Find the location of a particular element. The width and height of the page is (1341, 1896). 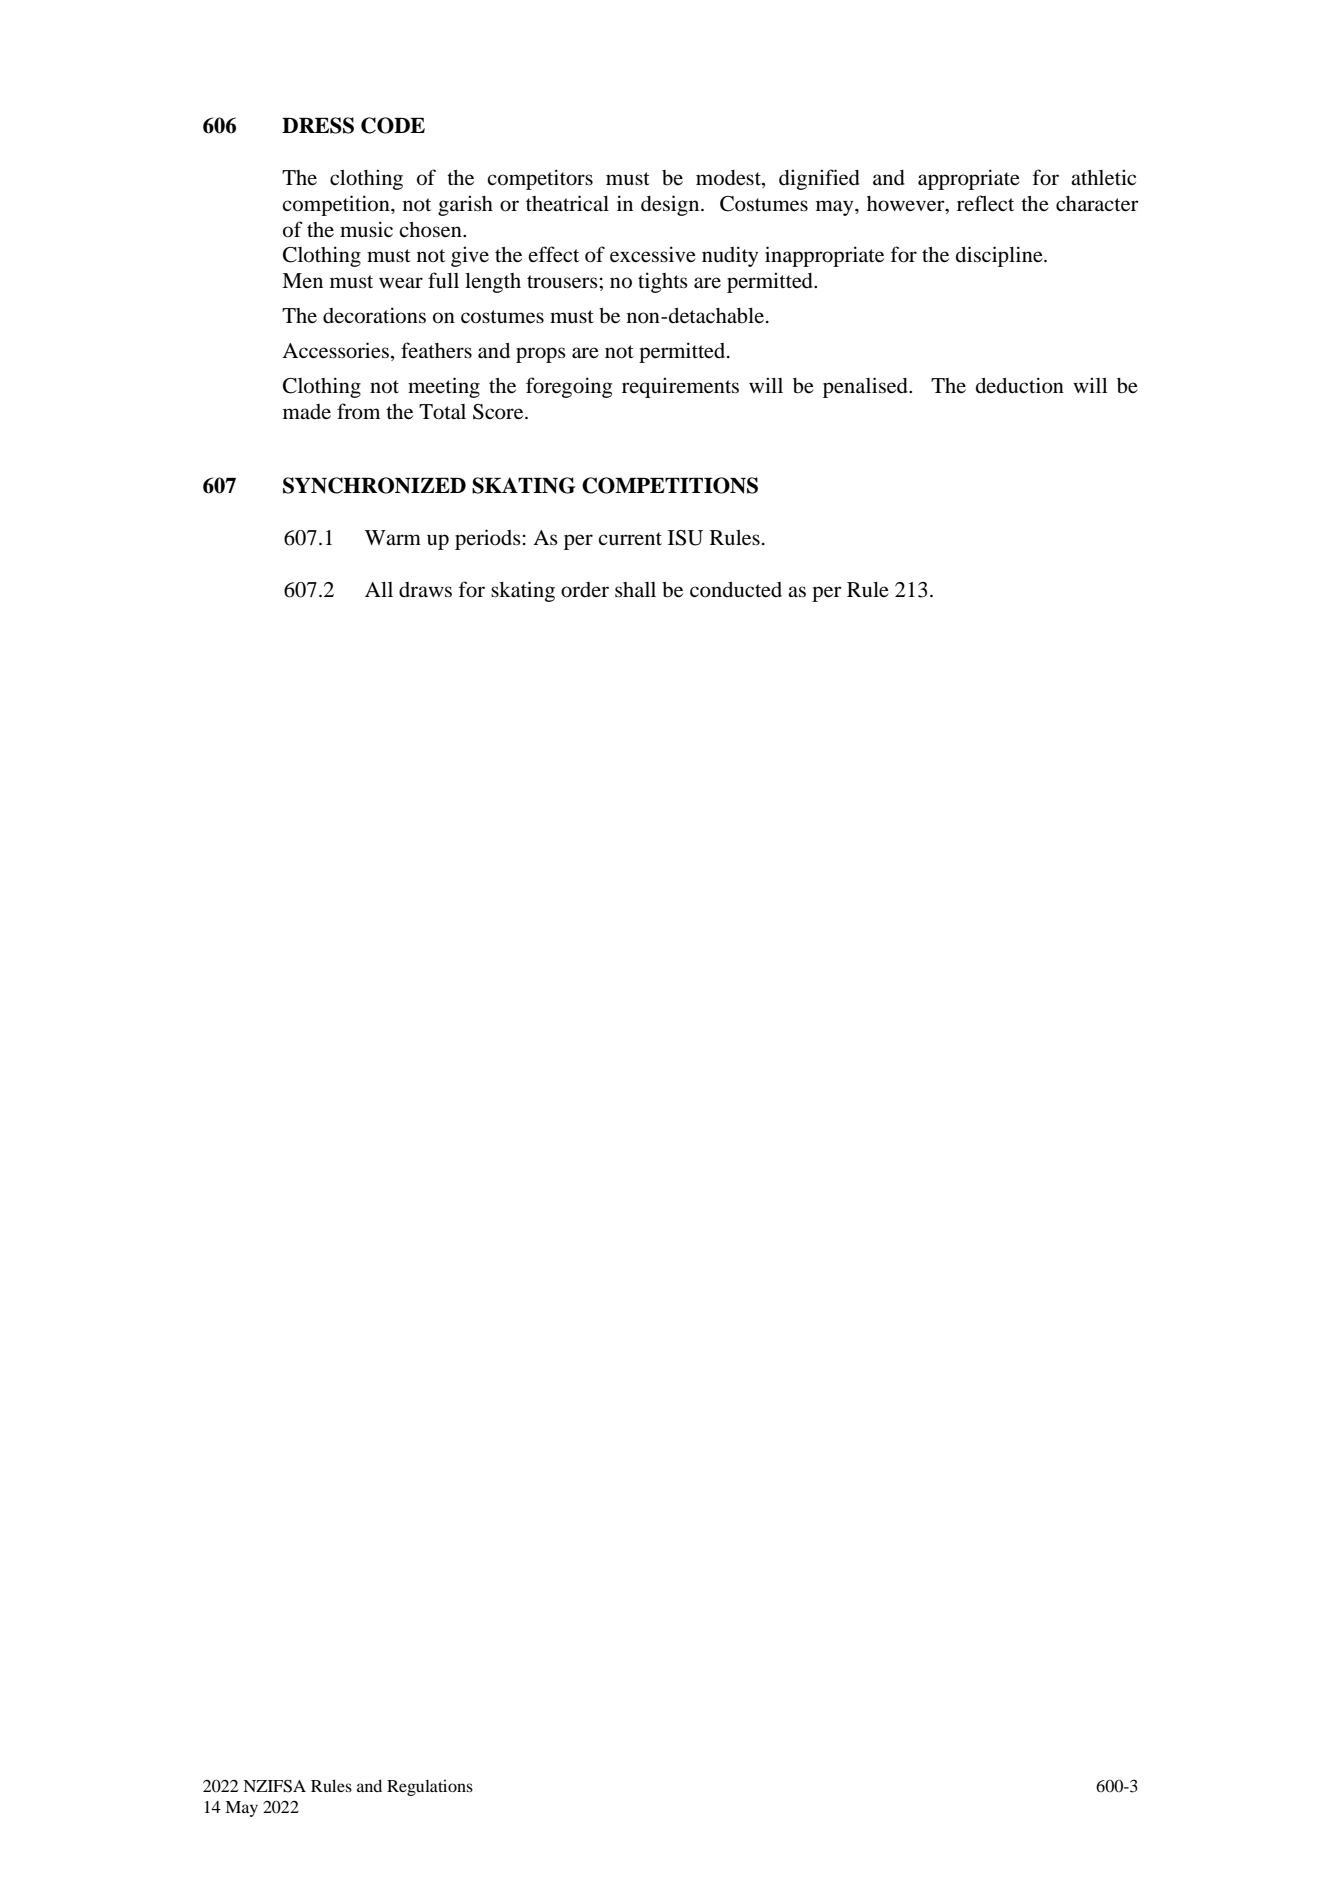

draws is located at coordinates (425, 590).
